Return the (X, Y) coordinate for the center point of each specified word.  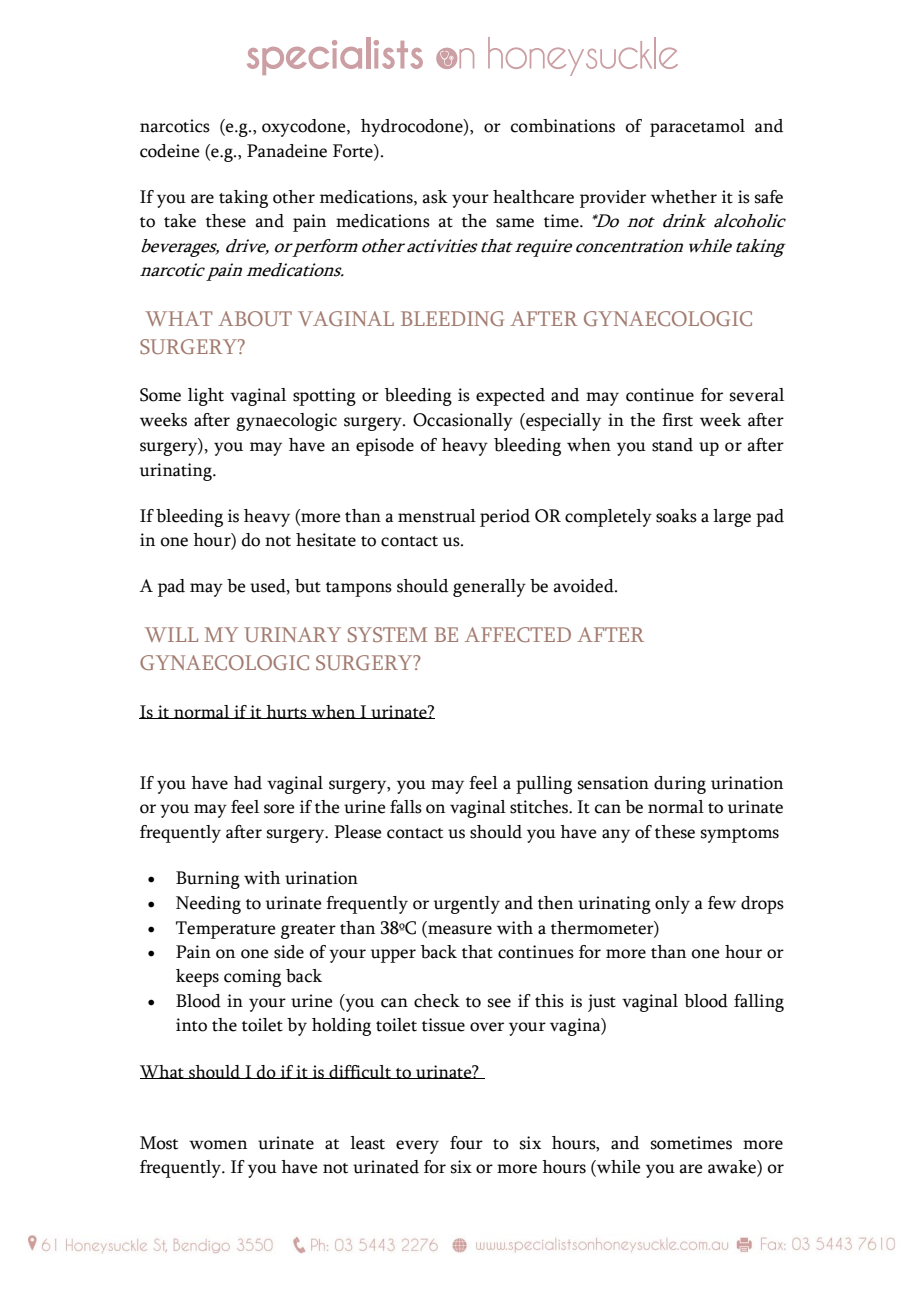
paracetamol (697, 128)
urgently (467, 905)
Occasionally (463, 422)
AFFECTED (518, 634)
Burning (208, 880)
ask (435, 197)
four (466, 1143)
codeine (169, 151)
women (218, 1145)
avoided (584, 586)
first (677, 420)
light (206, 397)
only (672, 905)
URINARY (292, 634)
